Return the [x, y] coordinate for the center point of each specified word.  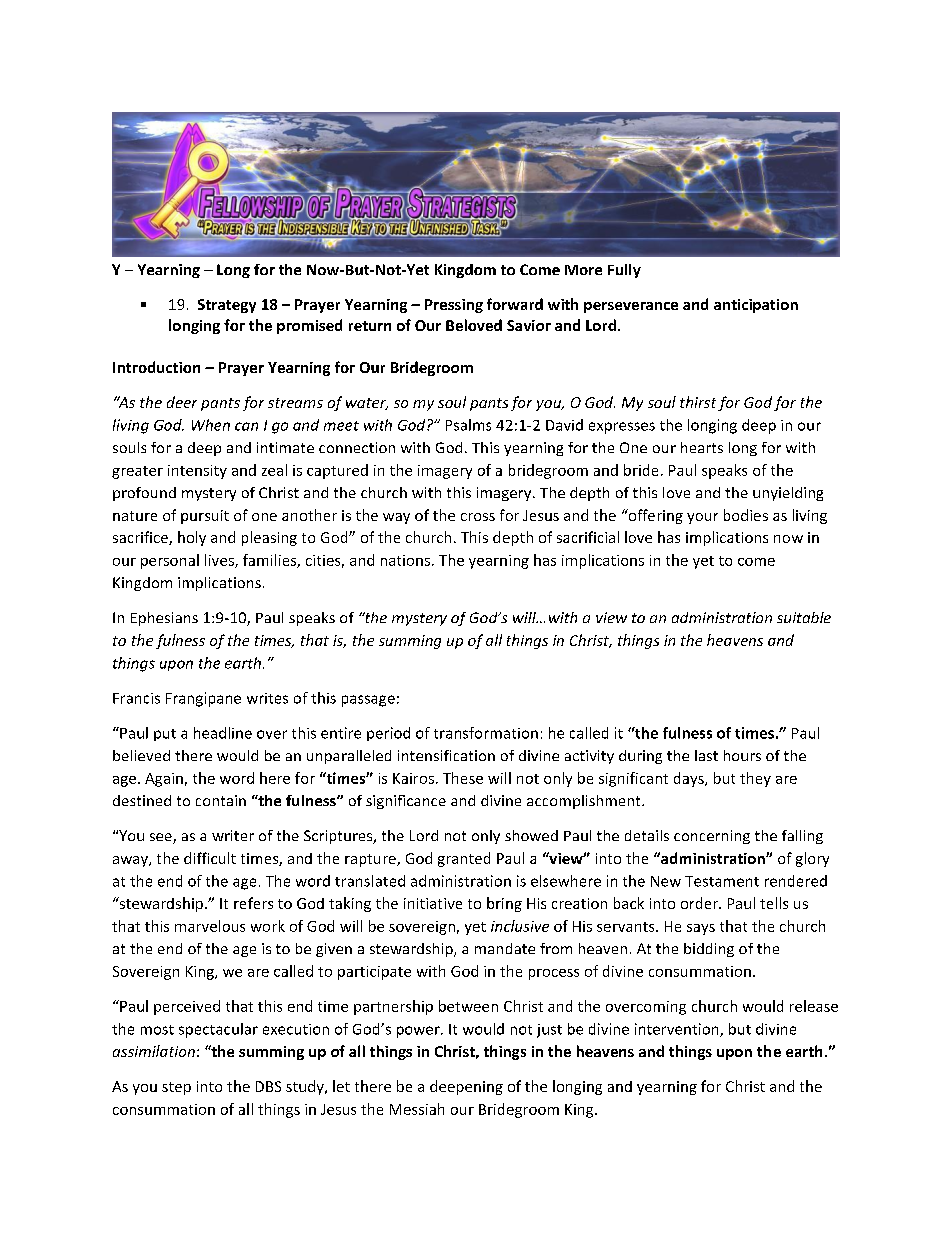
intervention [678, 1030]
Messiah [417, 1109]
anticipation [756, 306]
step [176, 1088]
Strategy [227, 306]
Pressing [454, 306]
